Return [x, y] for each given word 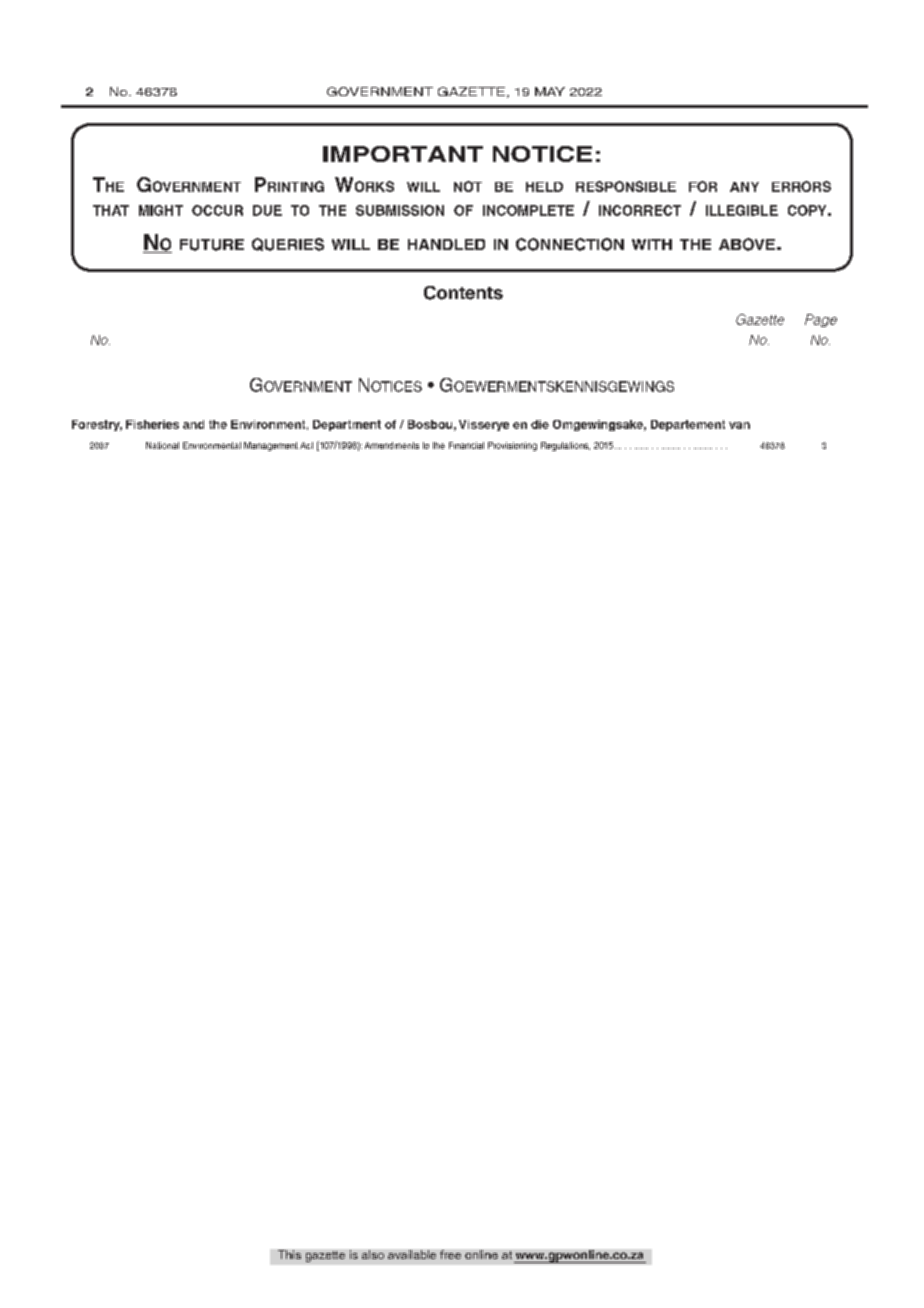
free [450, 1254]
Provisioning [512, 446]
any [744, 187]
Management [271, 446]
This [289, 1254]
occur [217, 210]
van [739, 425]
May [550, 91]
